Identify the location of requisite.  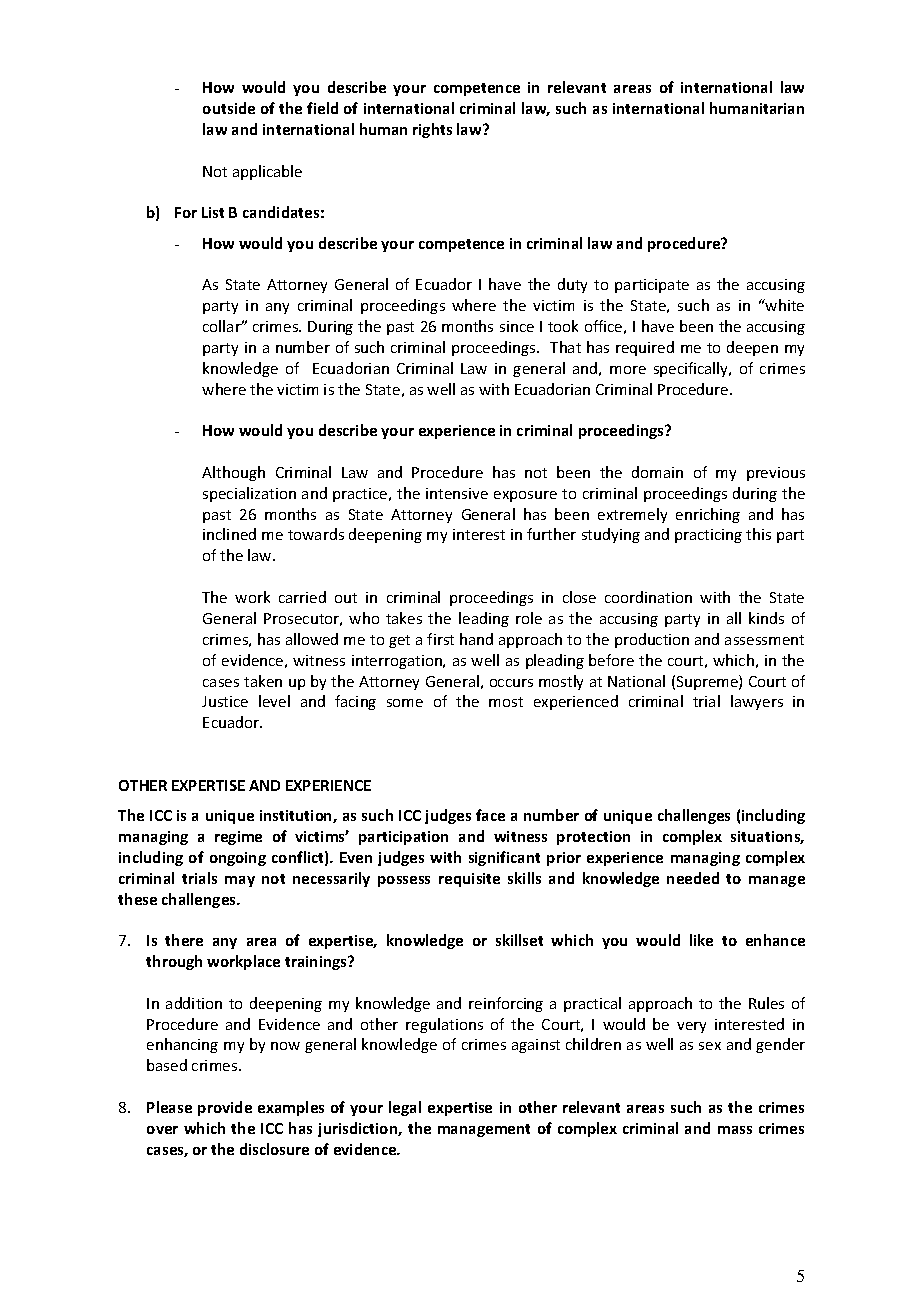
(469, 880).
